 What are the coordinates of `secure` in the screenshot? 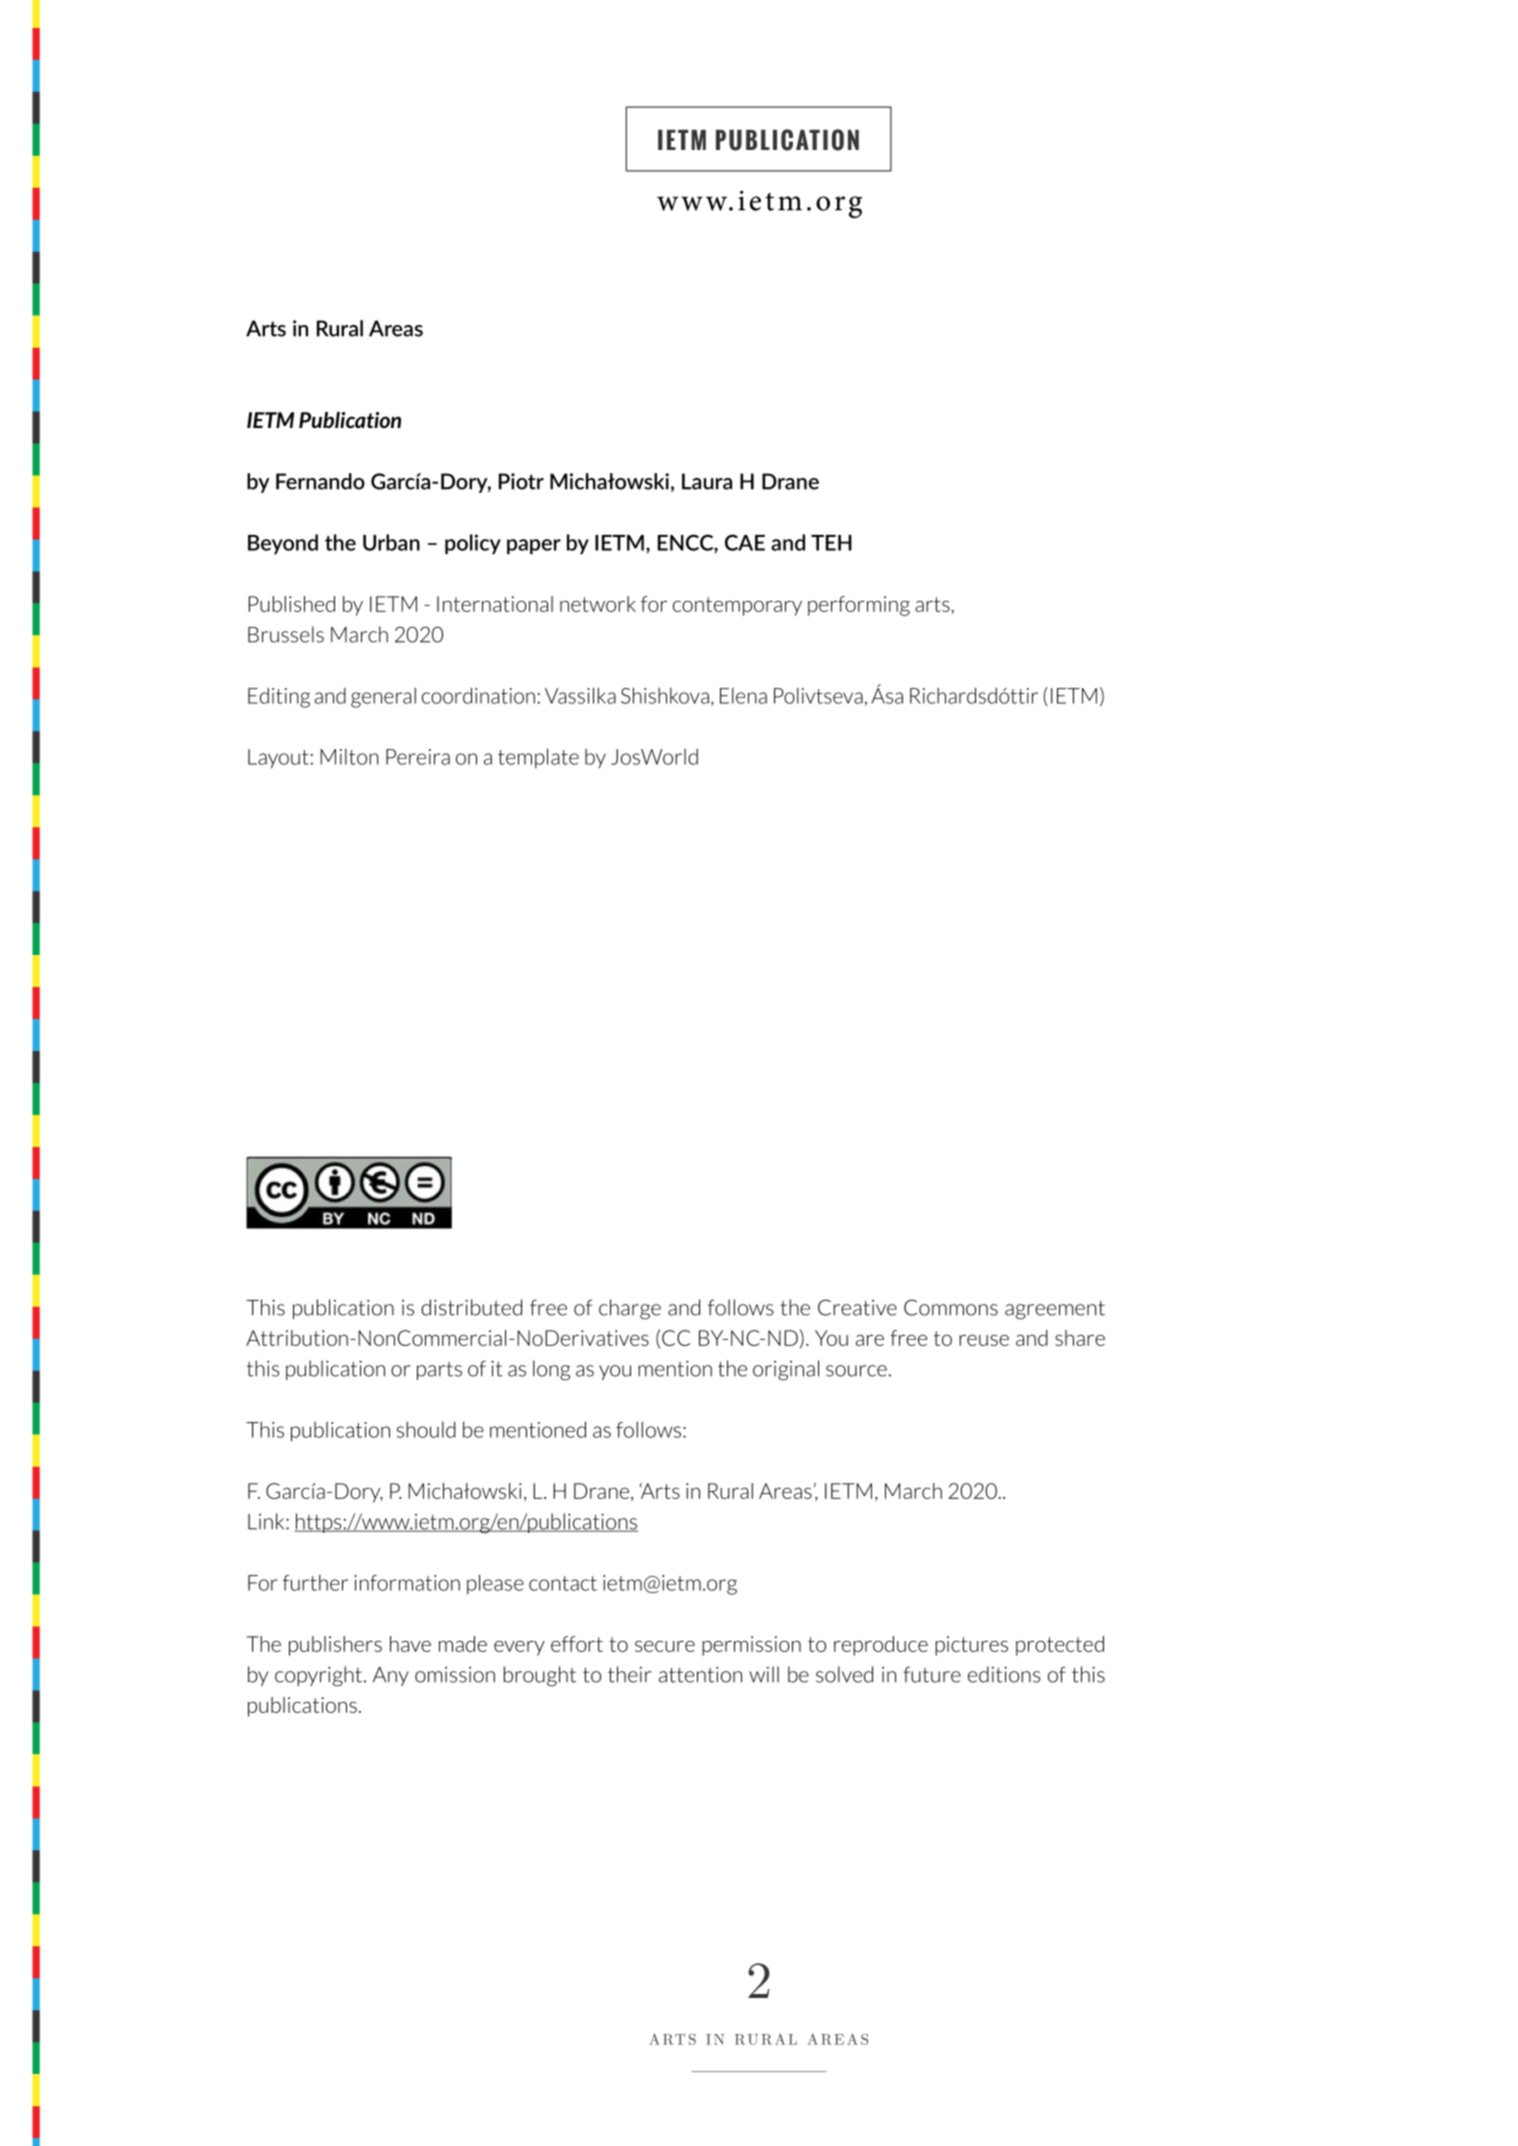 It's located at (665, 1646).
